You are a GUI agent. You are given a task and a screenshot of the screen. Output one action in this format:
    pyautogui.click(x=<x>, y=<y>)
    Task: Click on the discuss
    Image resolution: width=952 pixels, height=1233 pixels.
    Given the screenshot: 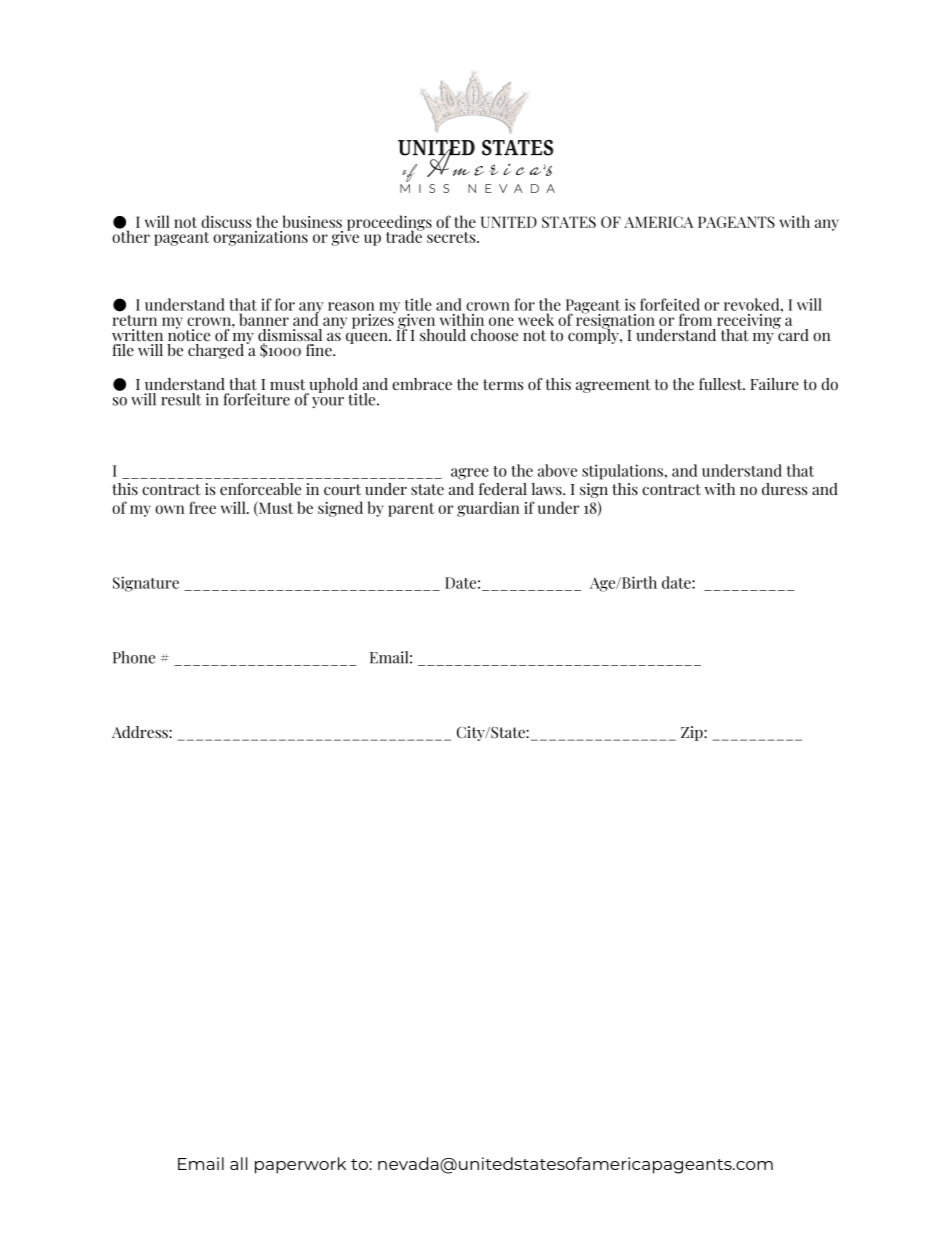 What is the action you would take?
    pyautogui.click(x=226, y=221)
